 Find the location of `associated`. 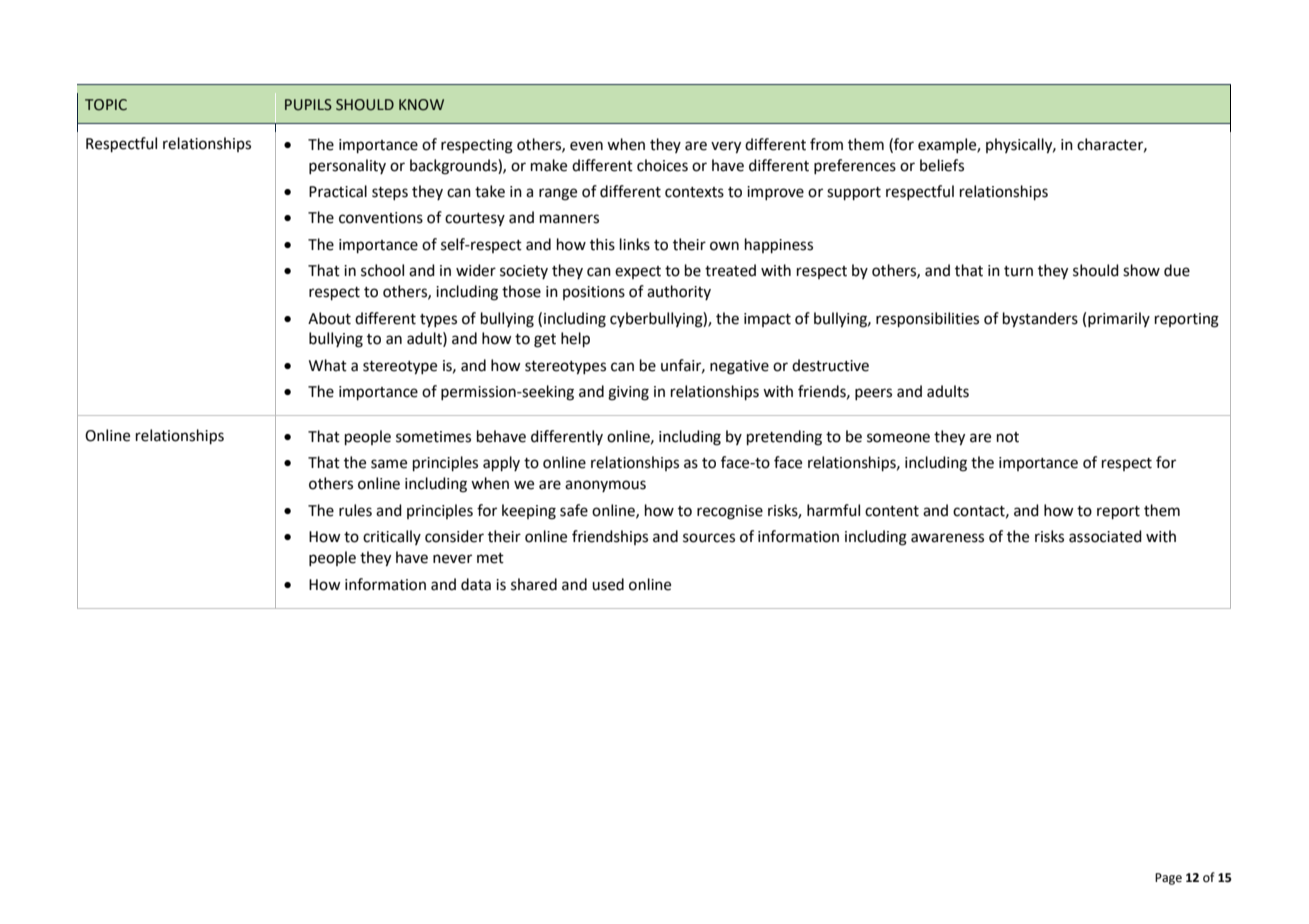

associated is located at coordinates (1105, 536).
